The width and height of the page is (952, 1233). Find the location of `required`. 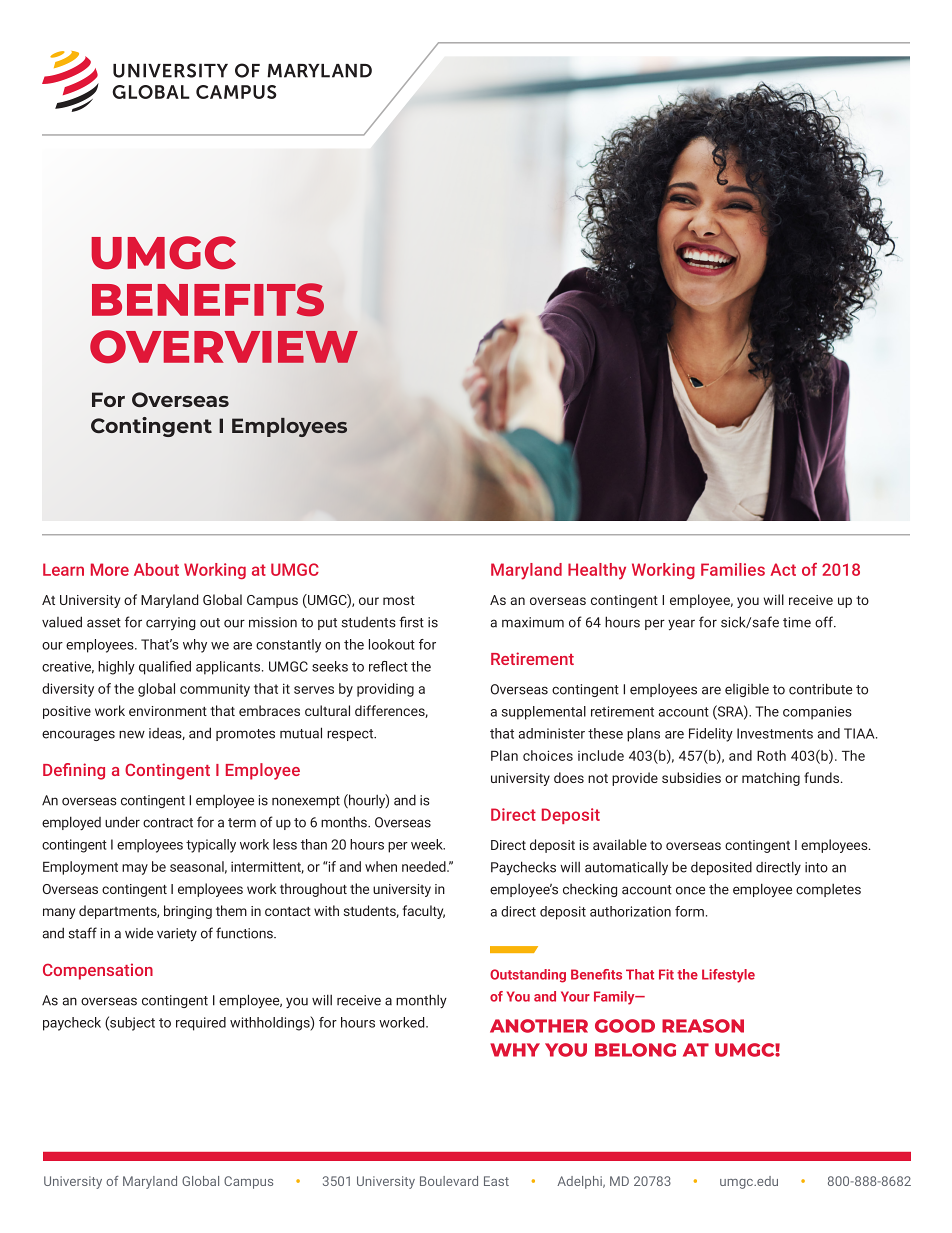

required is located at coordinates (201, 1024).
